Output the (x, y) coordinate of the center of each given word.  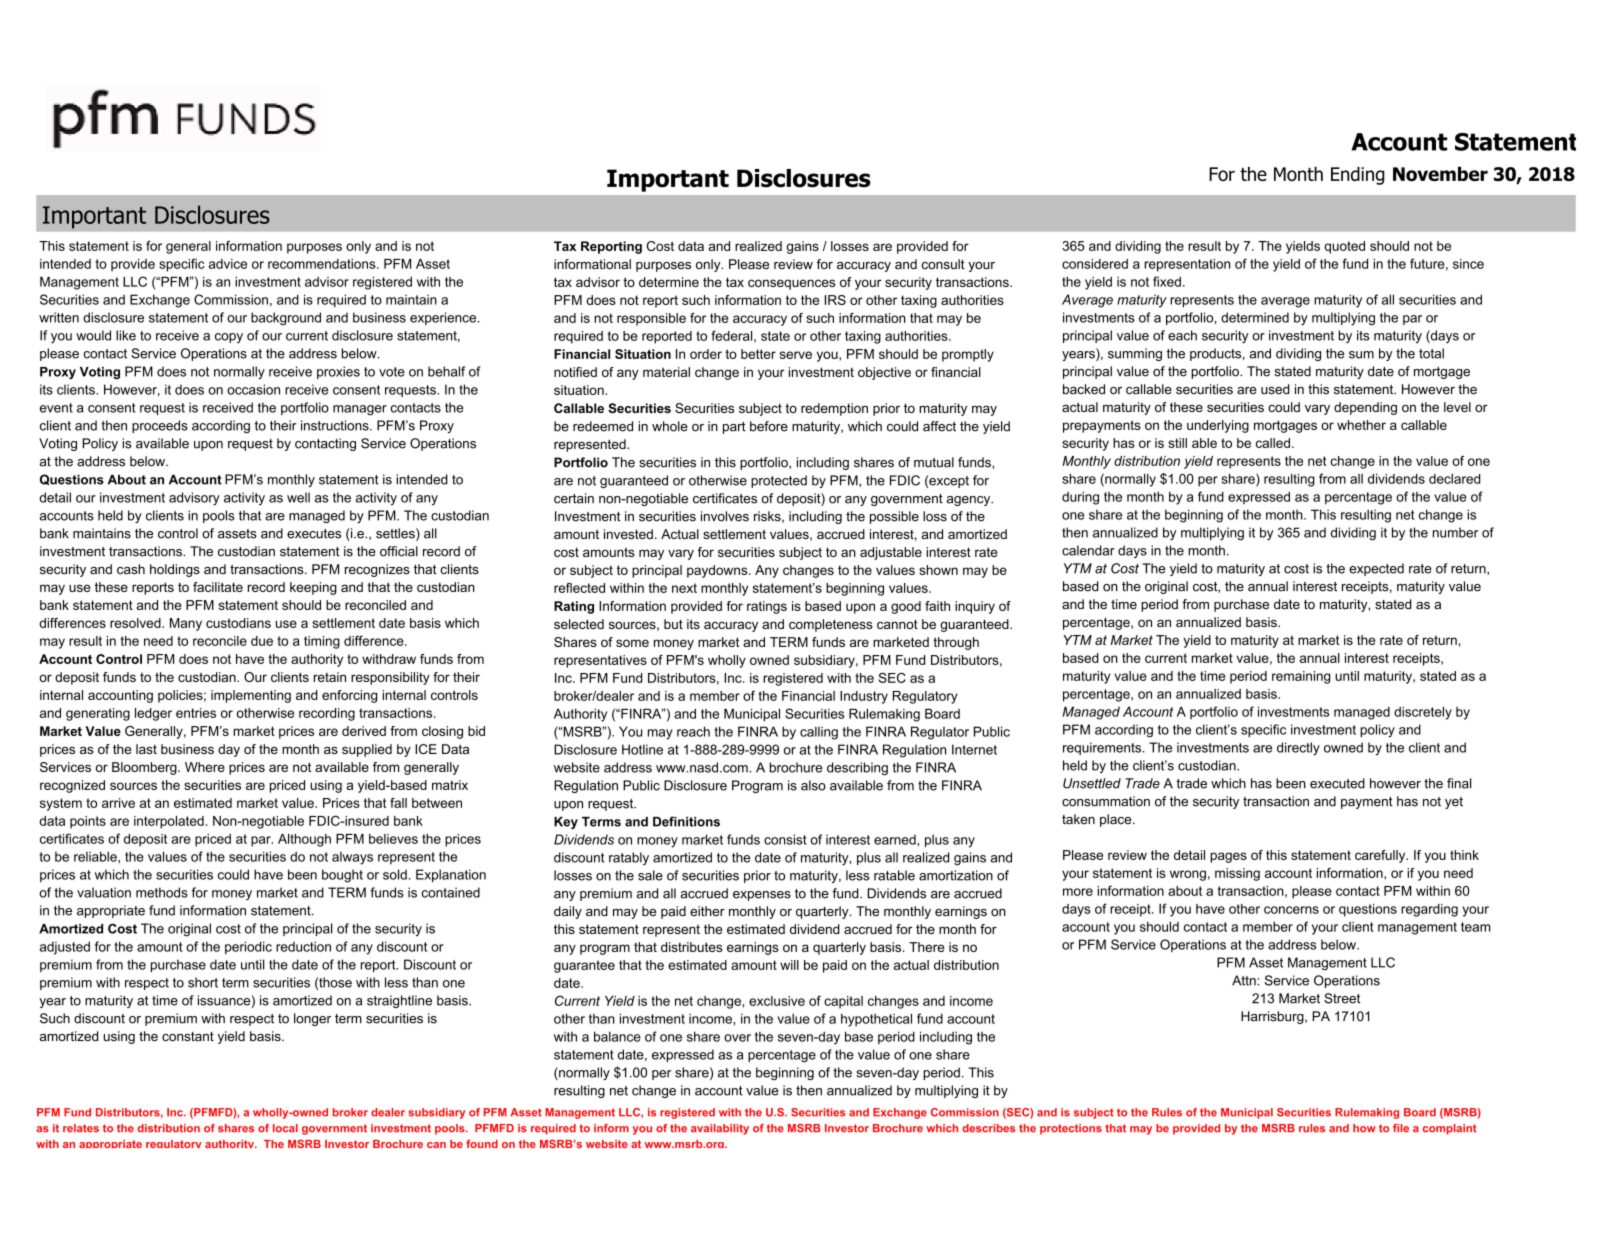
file (1401, 1128)
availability (720, 1129)
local (285, 1128)
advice (228, 264)
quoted (1345, 247)
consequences (791, 284)
